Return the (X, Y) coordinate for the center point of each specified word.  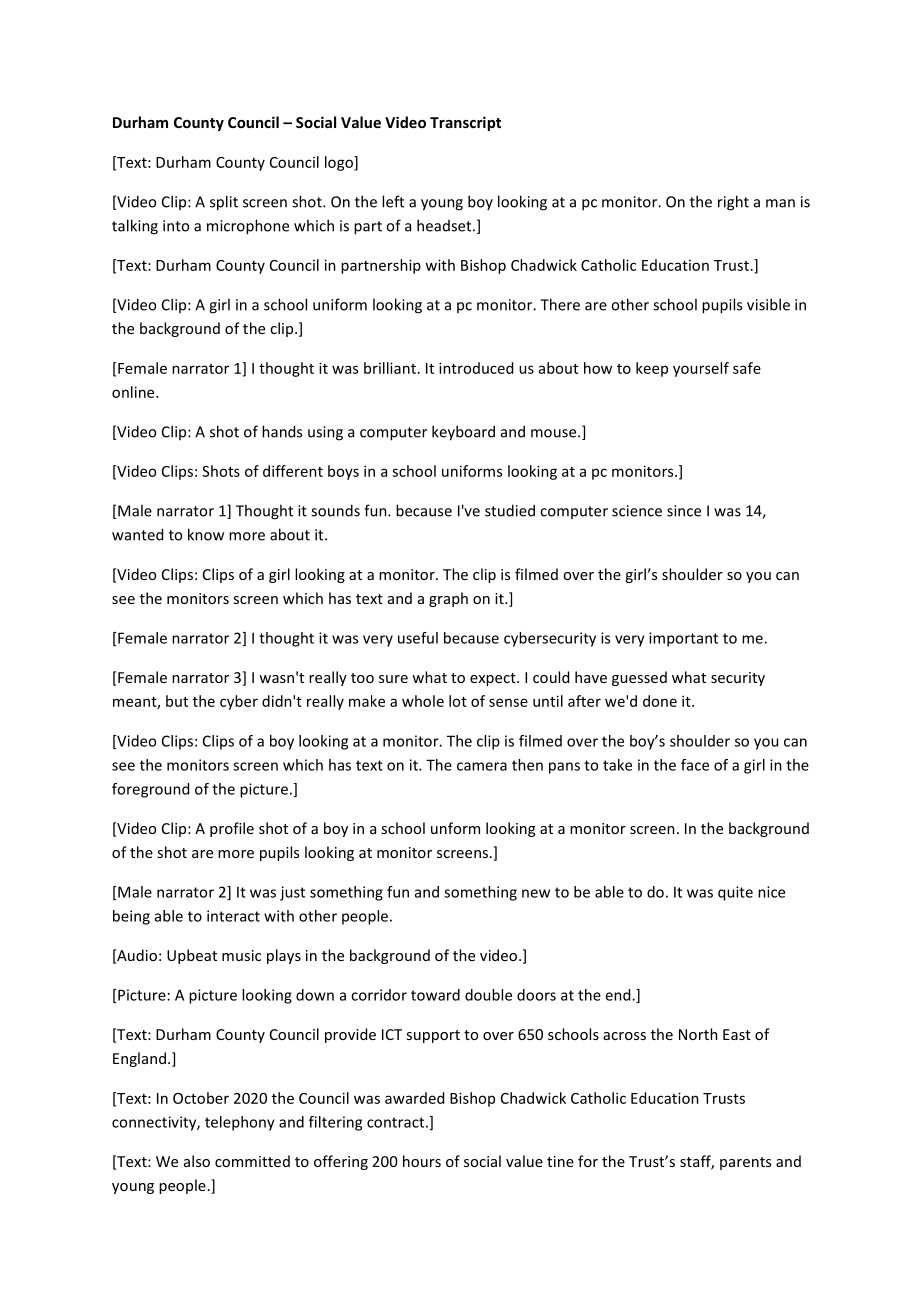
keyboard (463, 433)
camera (482, 766)
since (684, 511)
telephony (240, 1123)
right (733, 203)
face (695, 765)
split (224, 203)
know (206, 534)
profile (232, 829)
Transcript (465, 123)
